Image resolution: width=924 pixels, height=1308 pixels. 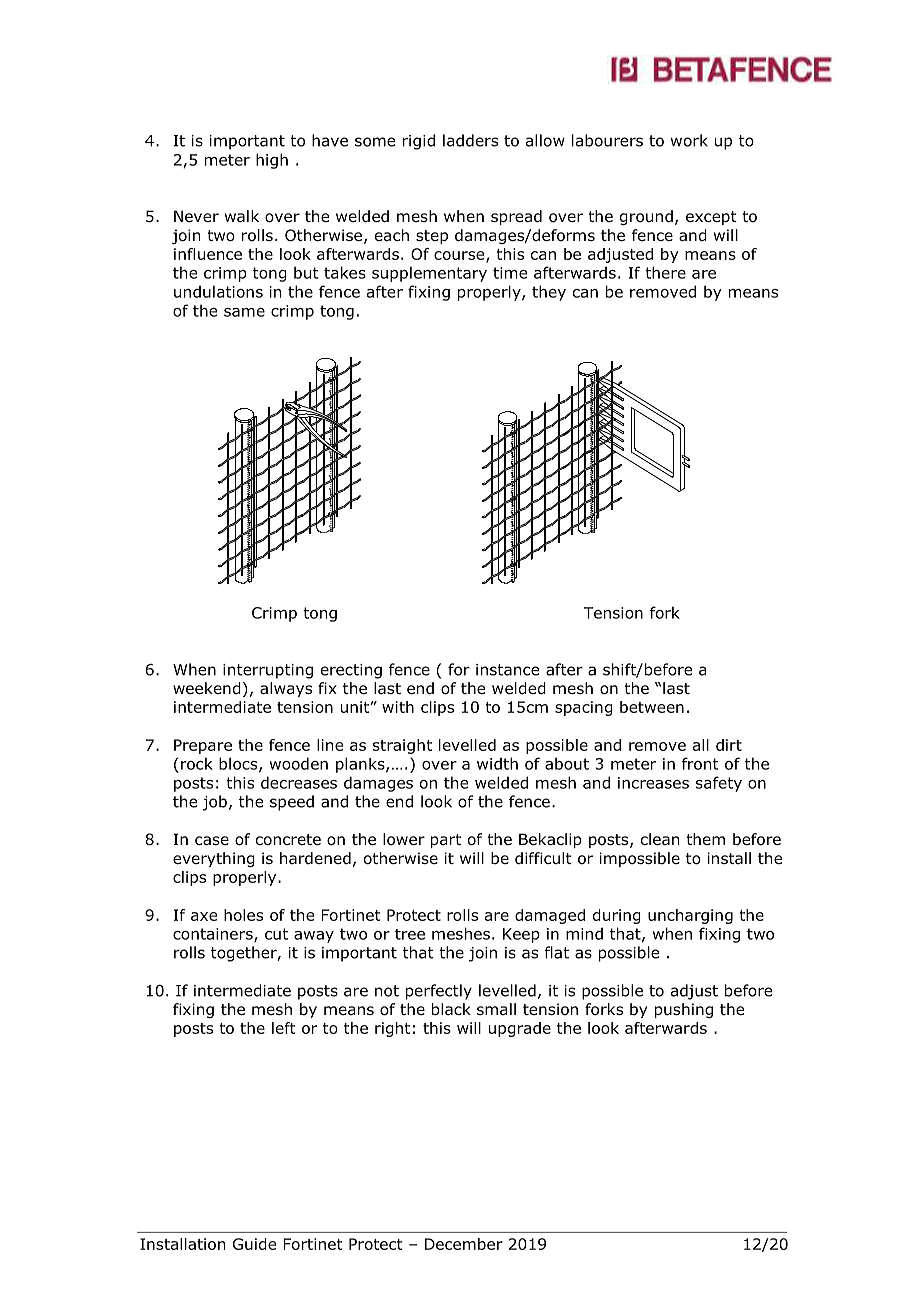 I want to click on high, so click(x=272, y=161).
